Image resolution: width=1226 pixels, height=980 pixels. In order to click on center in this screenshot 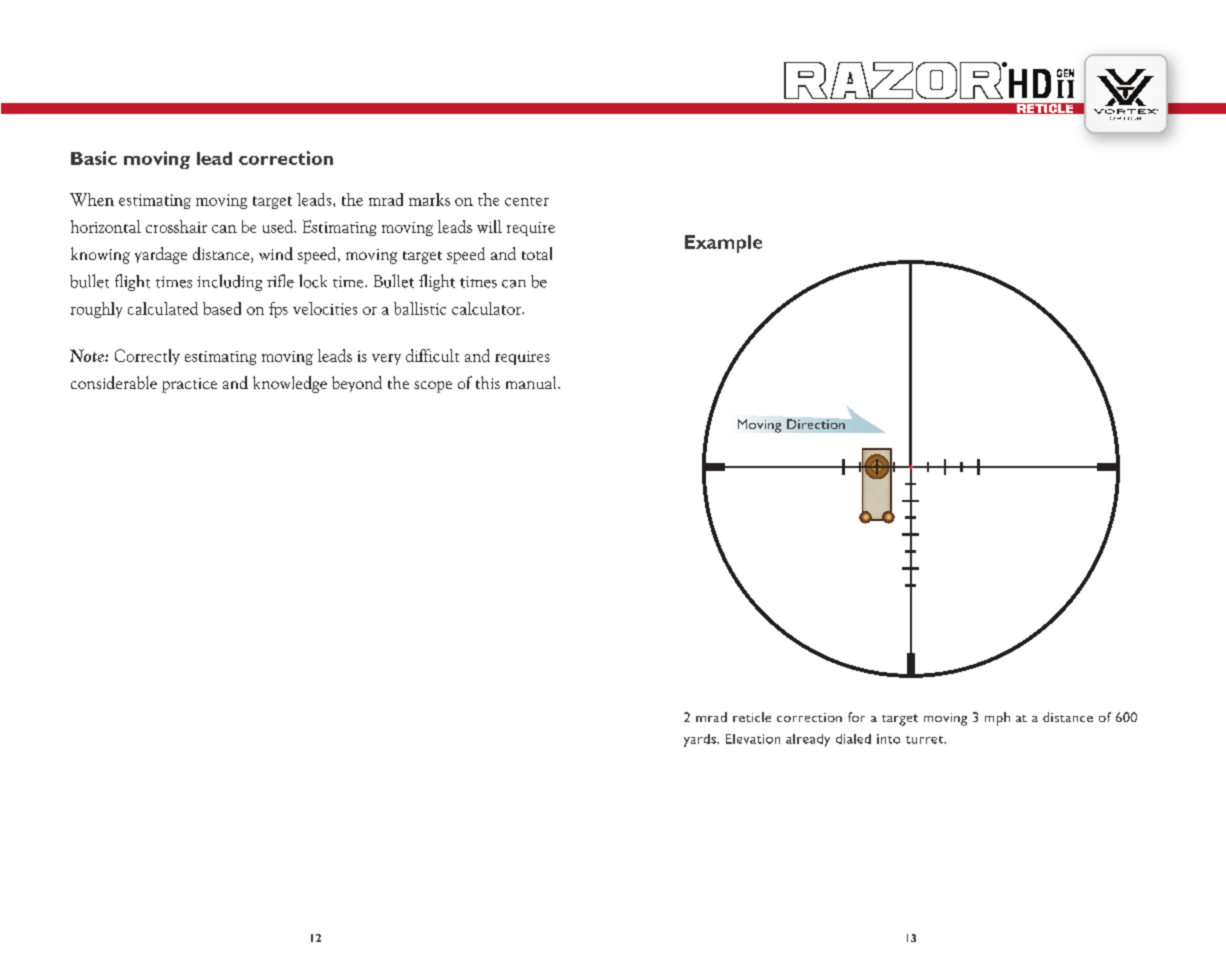, I will do `click(527, 201)`.
